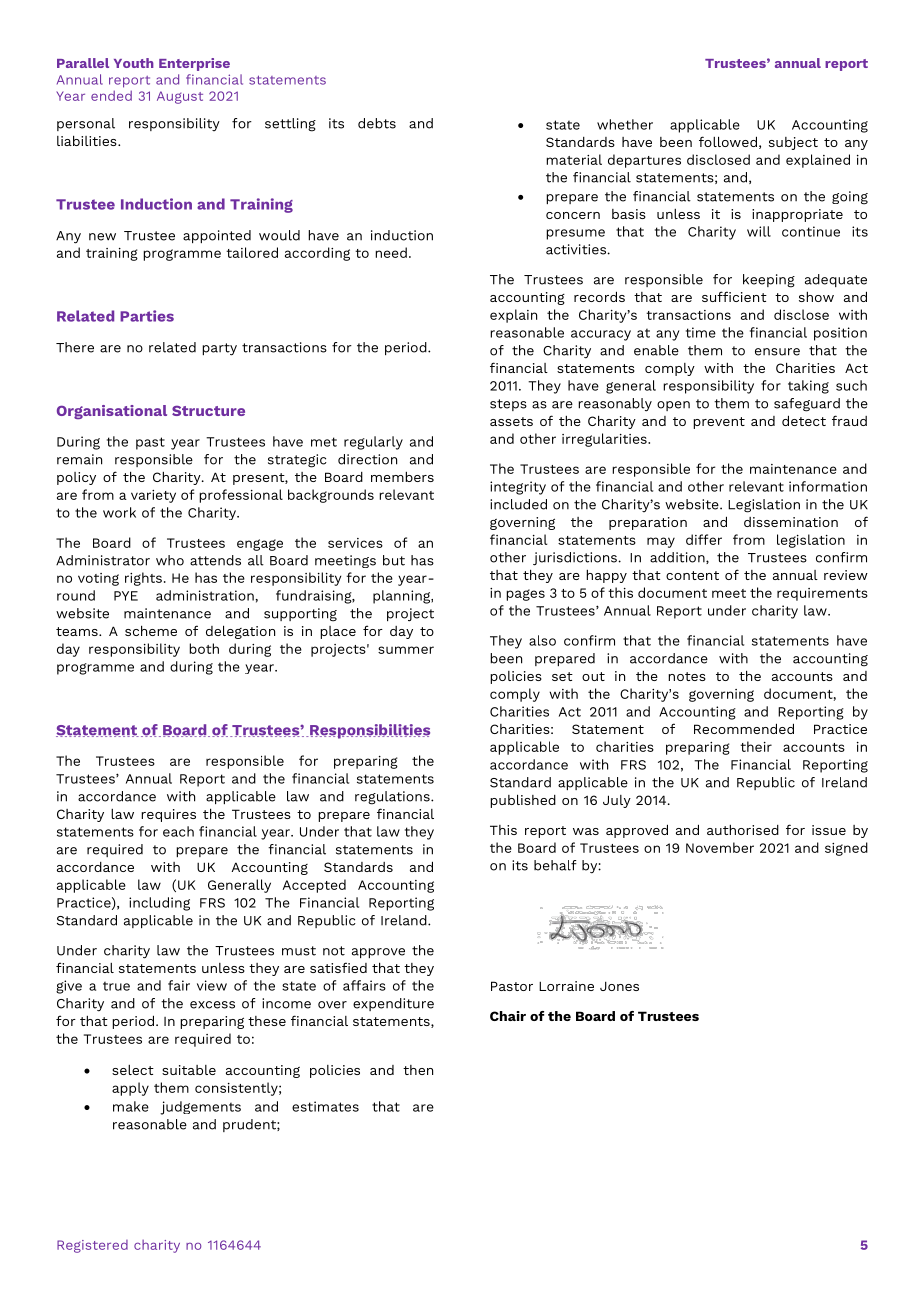  Describe the element at coordinates (159, 904) in the screenshot. I see `including` at that location.
